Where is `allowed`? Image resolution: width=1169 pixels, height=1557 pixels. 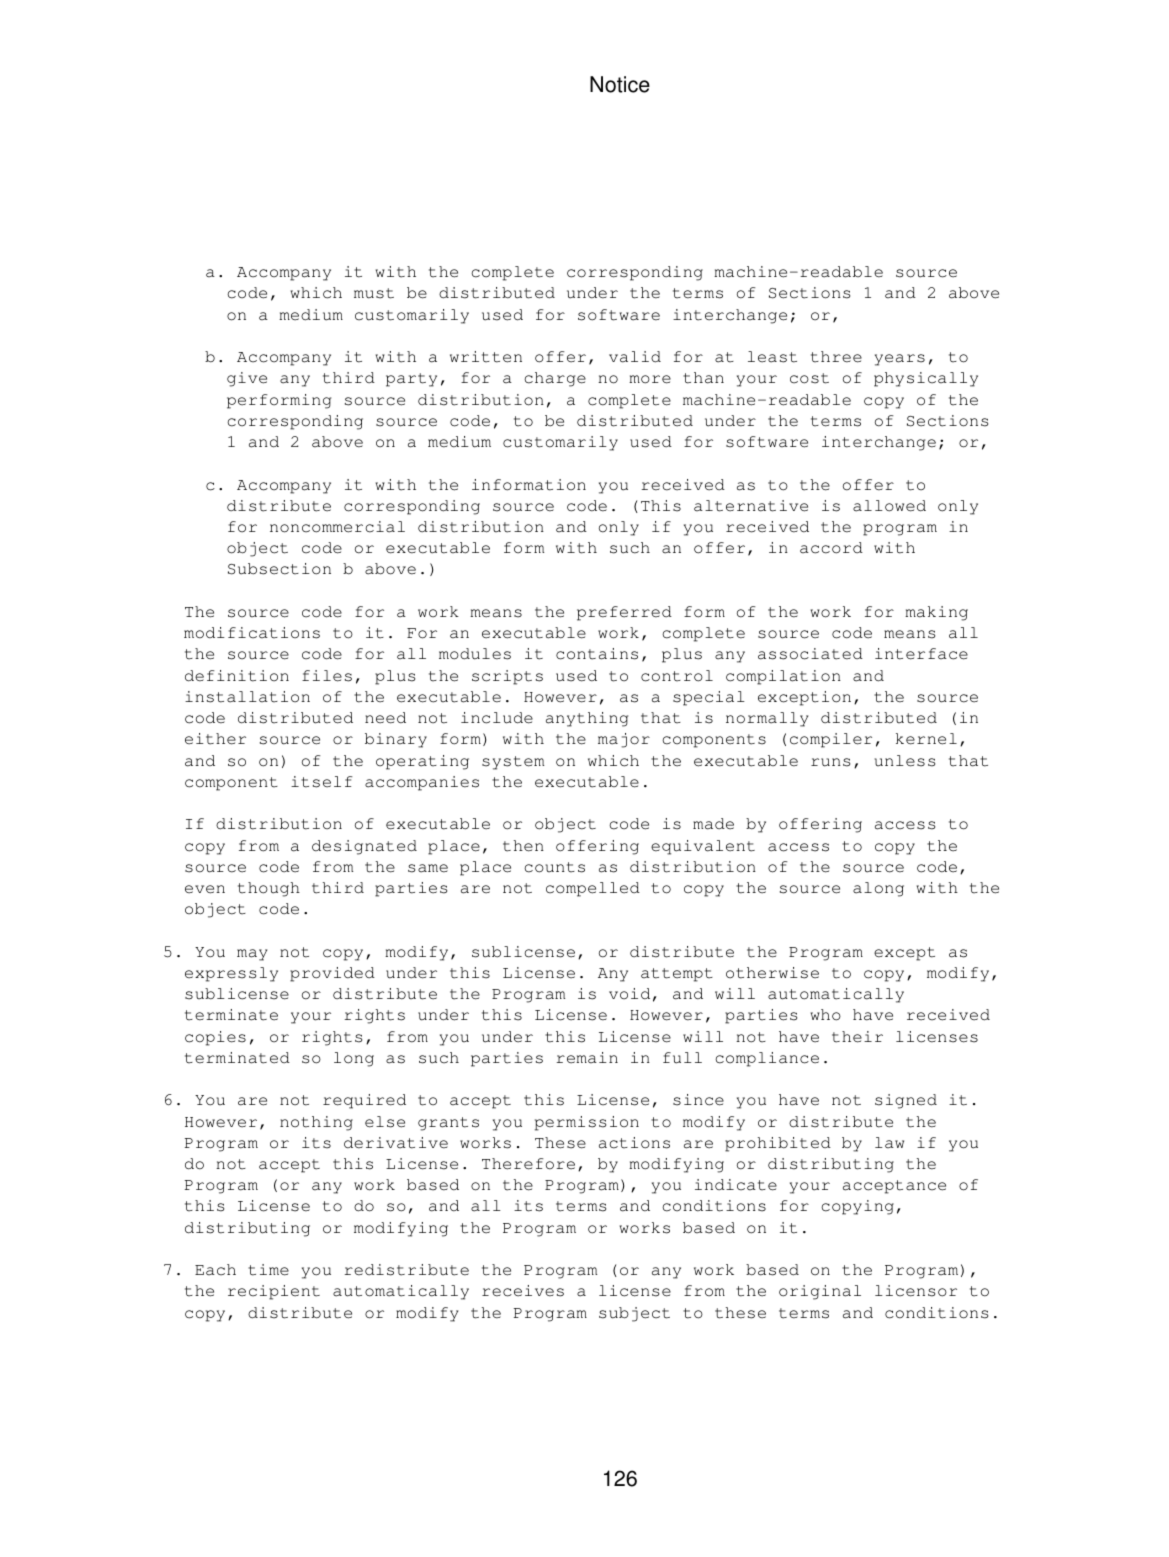
allowed is located at coordinates (889, 506).
